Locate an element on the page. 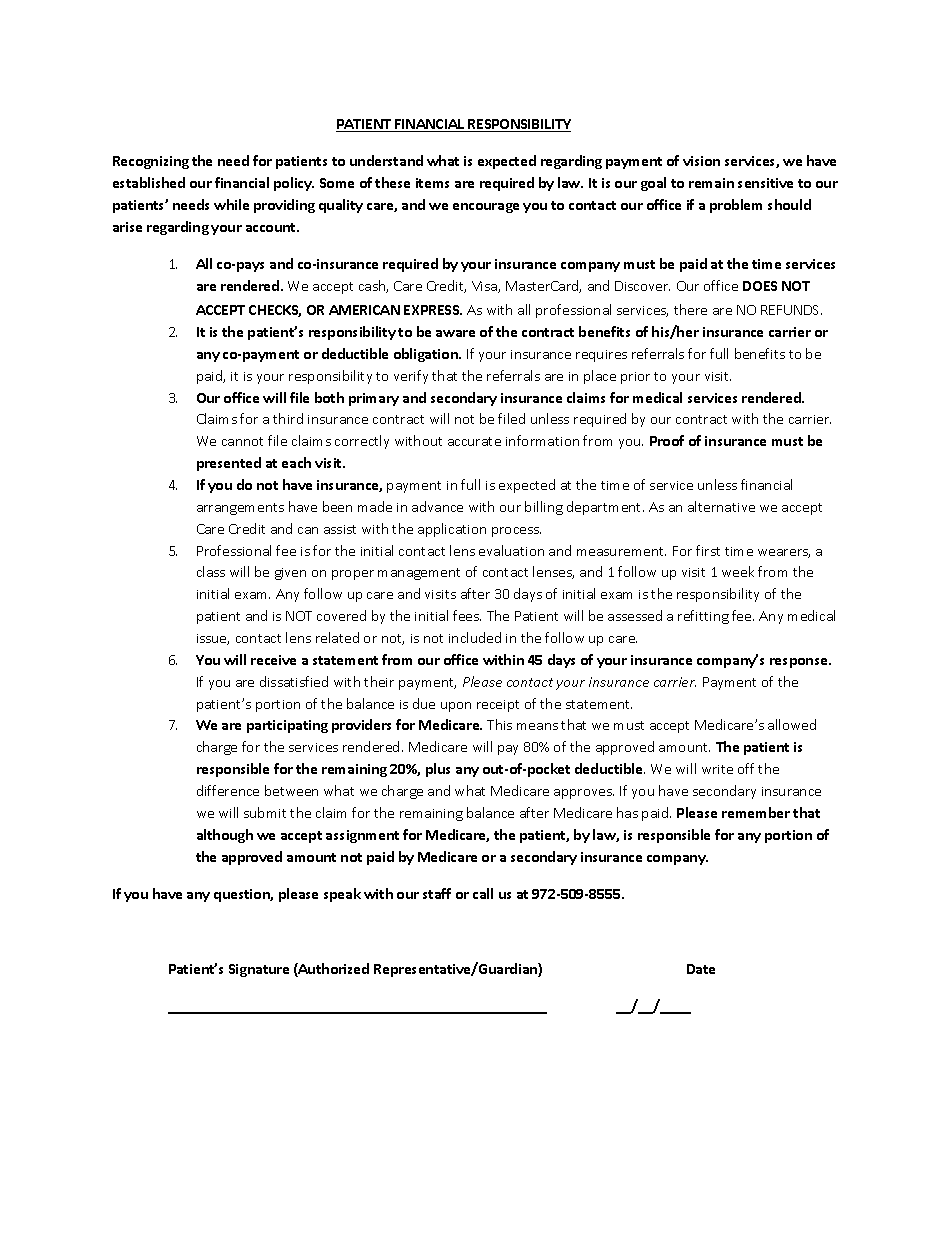 The width and height of the document is (952, 1233). aware is located at coordinates (455, 333).
